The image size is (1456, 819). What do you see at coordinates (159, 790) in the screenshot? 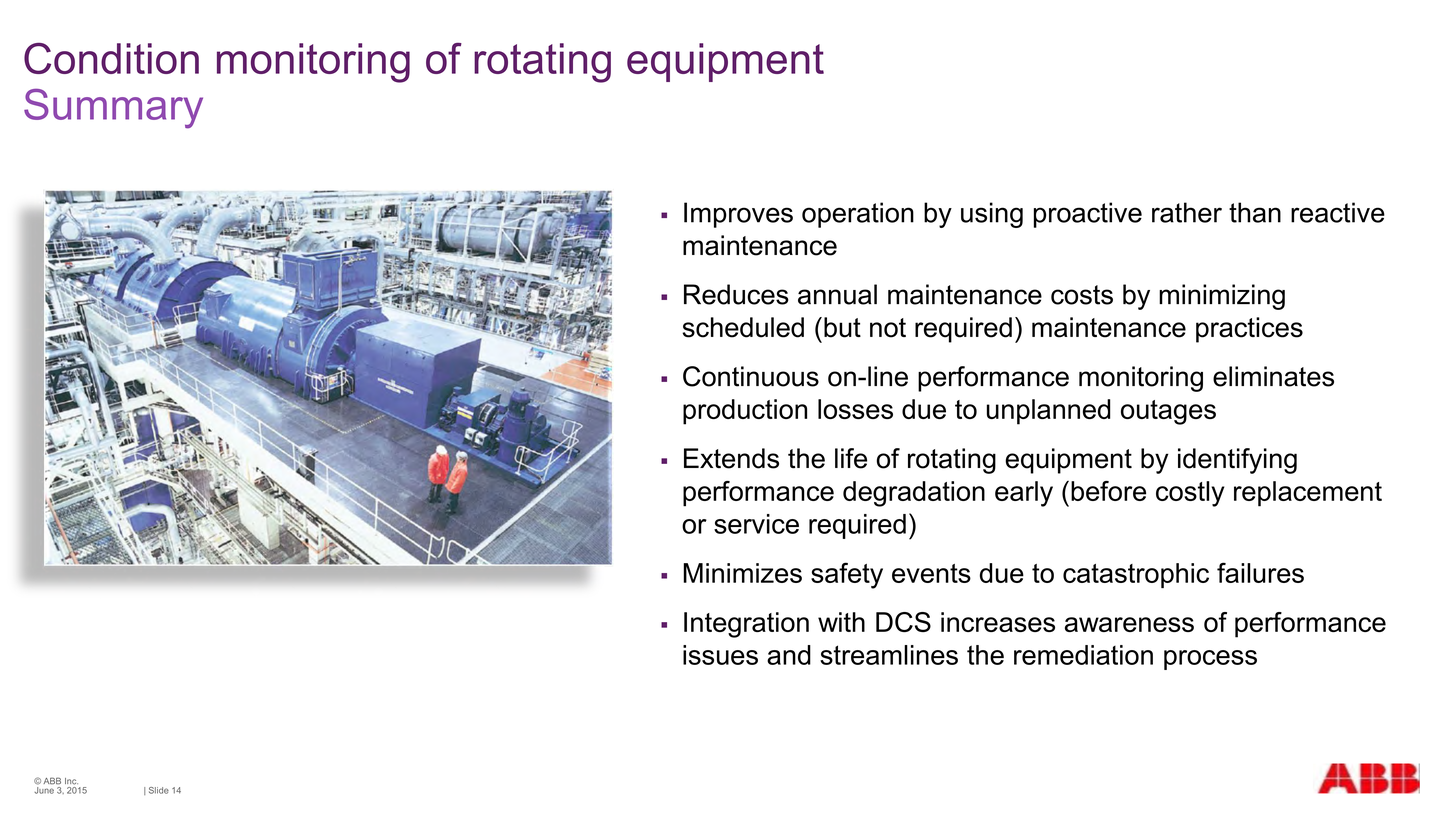
I see `Slide` at bounding box center [159, 790].
